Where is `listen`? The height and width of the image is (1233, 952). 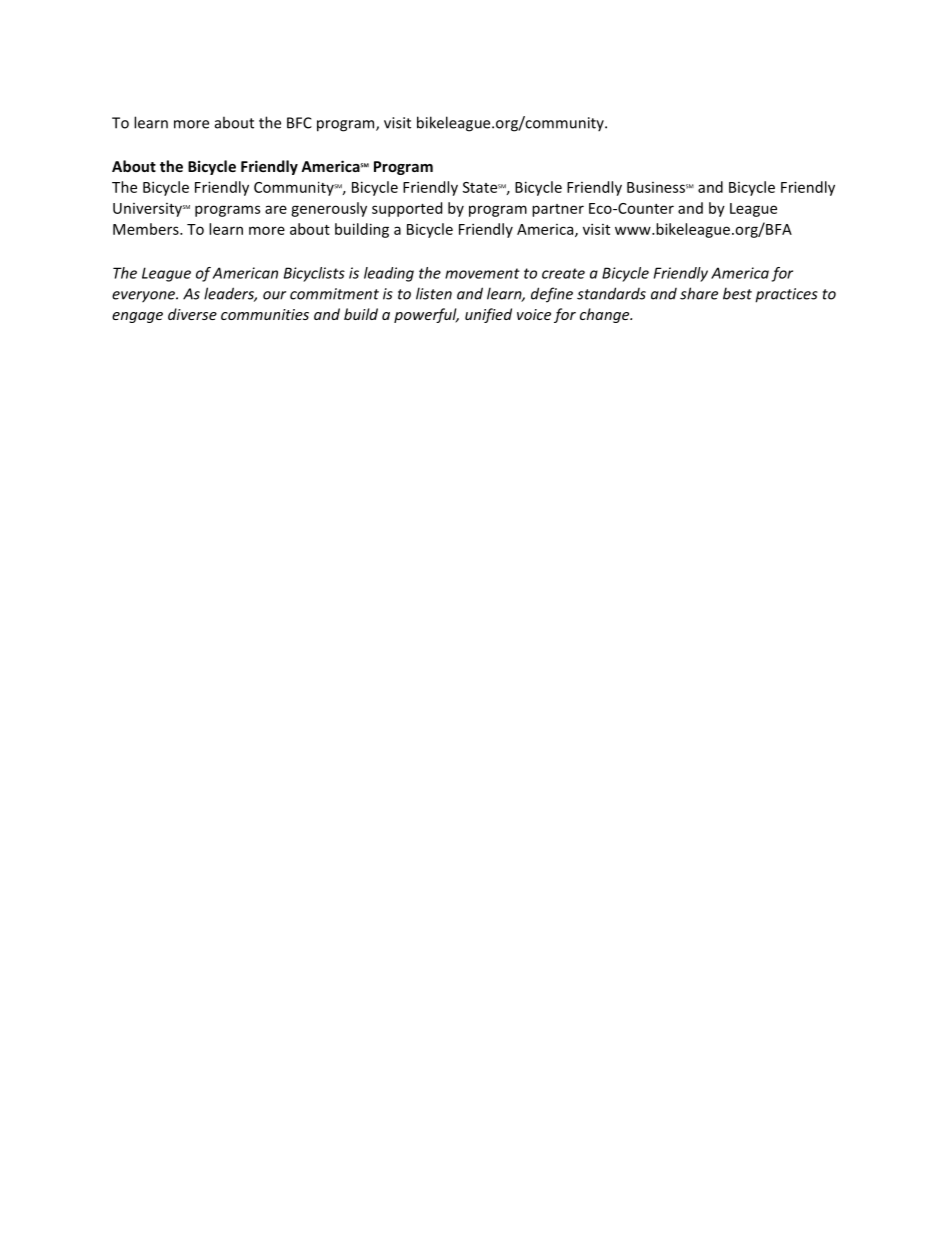 listen is located at coordinates (434, 293).
